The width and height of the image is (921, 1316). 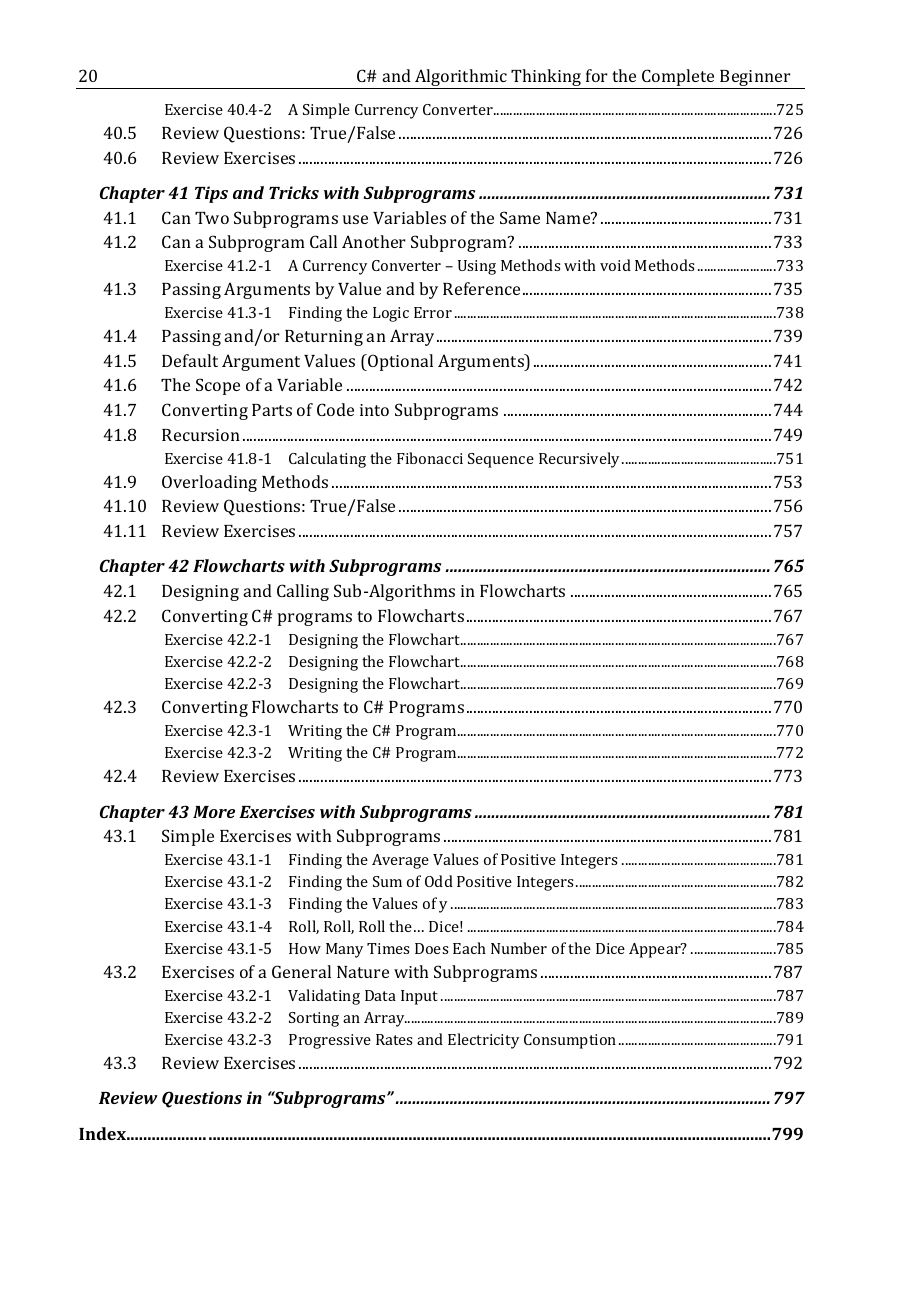 What do you see at coordinates (430, 458) in the image?
I see `Fibonacci` at bounding box center [430, 458].
